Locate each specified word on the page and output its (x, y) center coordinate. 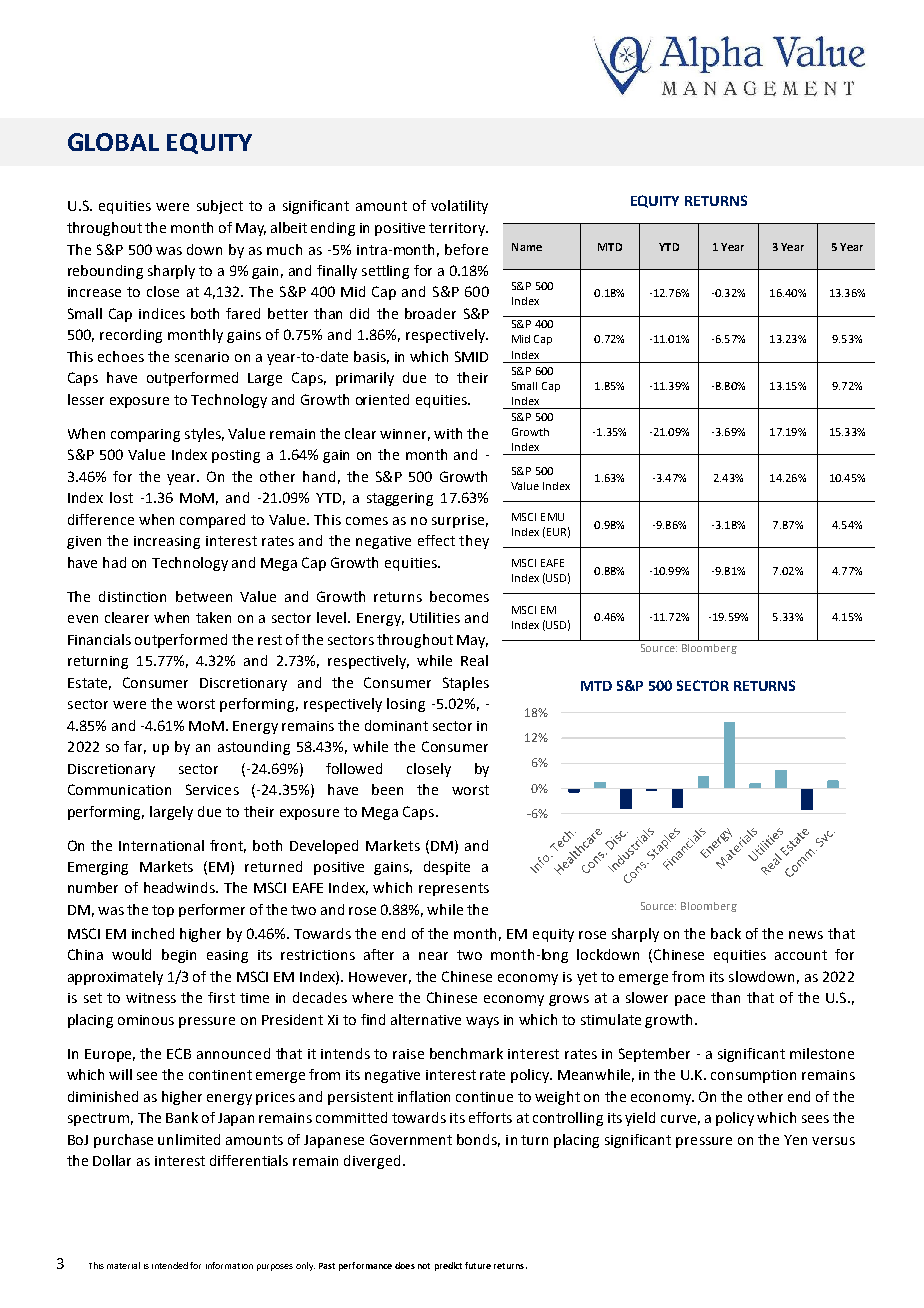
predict (448, 1266)
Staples (466, 684)
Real (474, 660)
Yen (795, 1140)
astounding (254, 748)
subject (220, 207)
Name (527, 247)
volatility (459, 207)
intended (170, 1265)
